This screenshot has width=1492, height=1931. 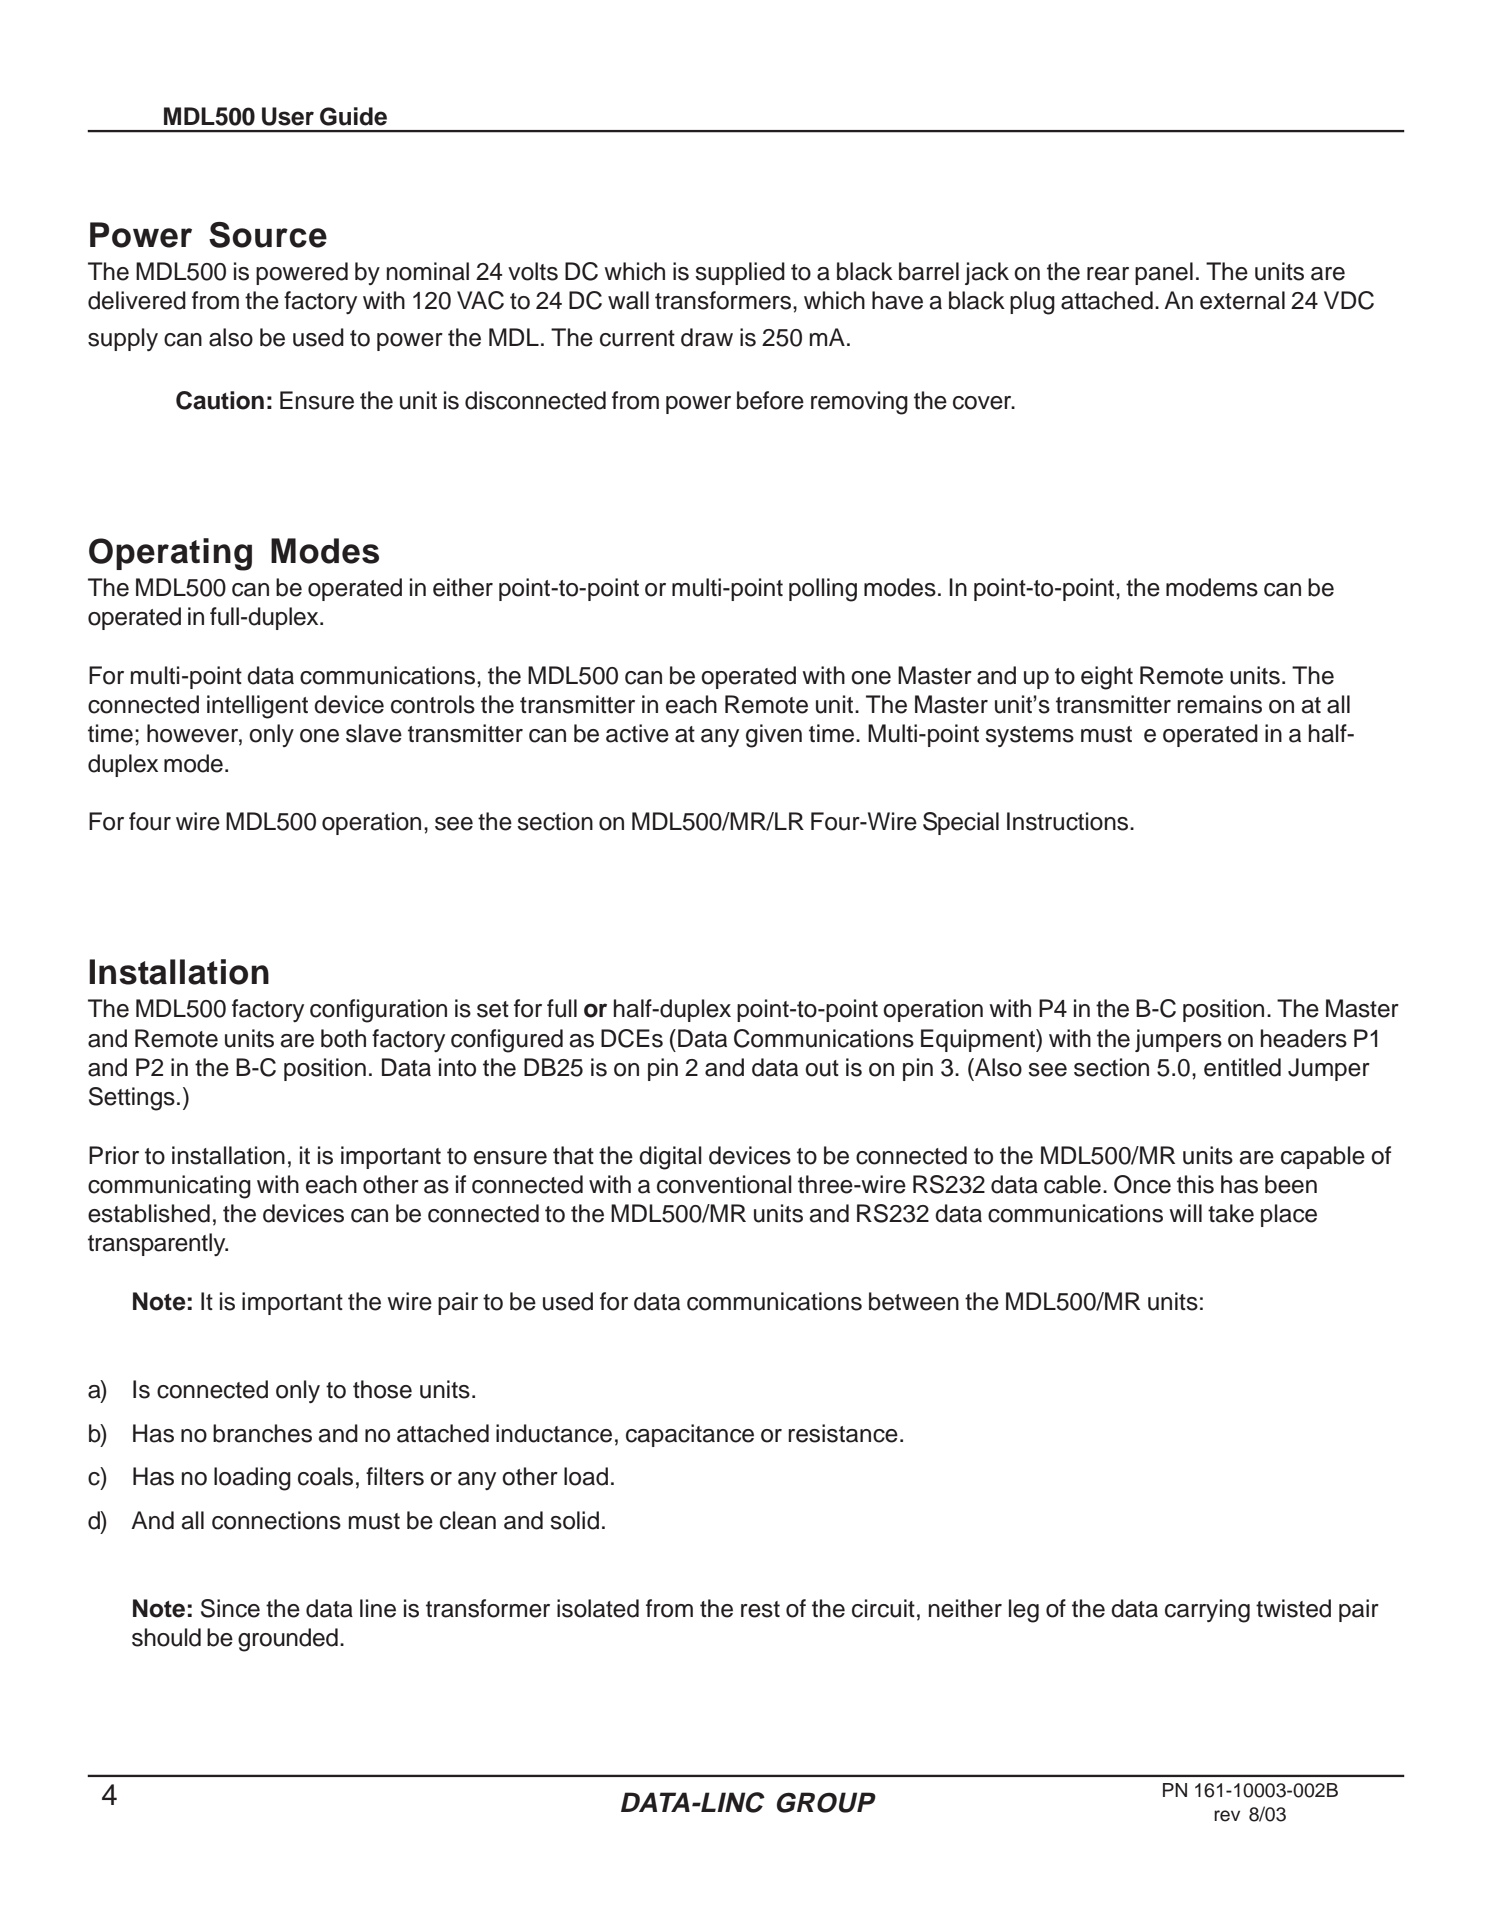 What do you see at coordinates (760, 1609) in the screenshot?
I see `rest` at bounding box center [760, 1609].
